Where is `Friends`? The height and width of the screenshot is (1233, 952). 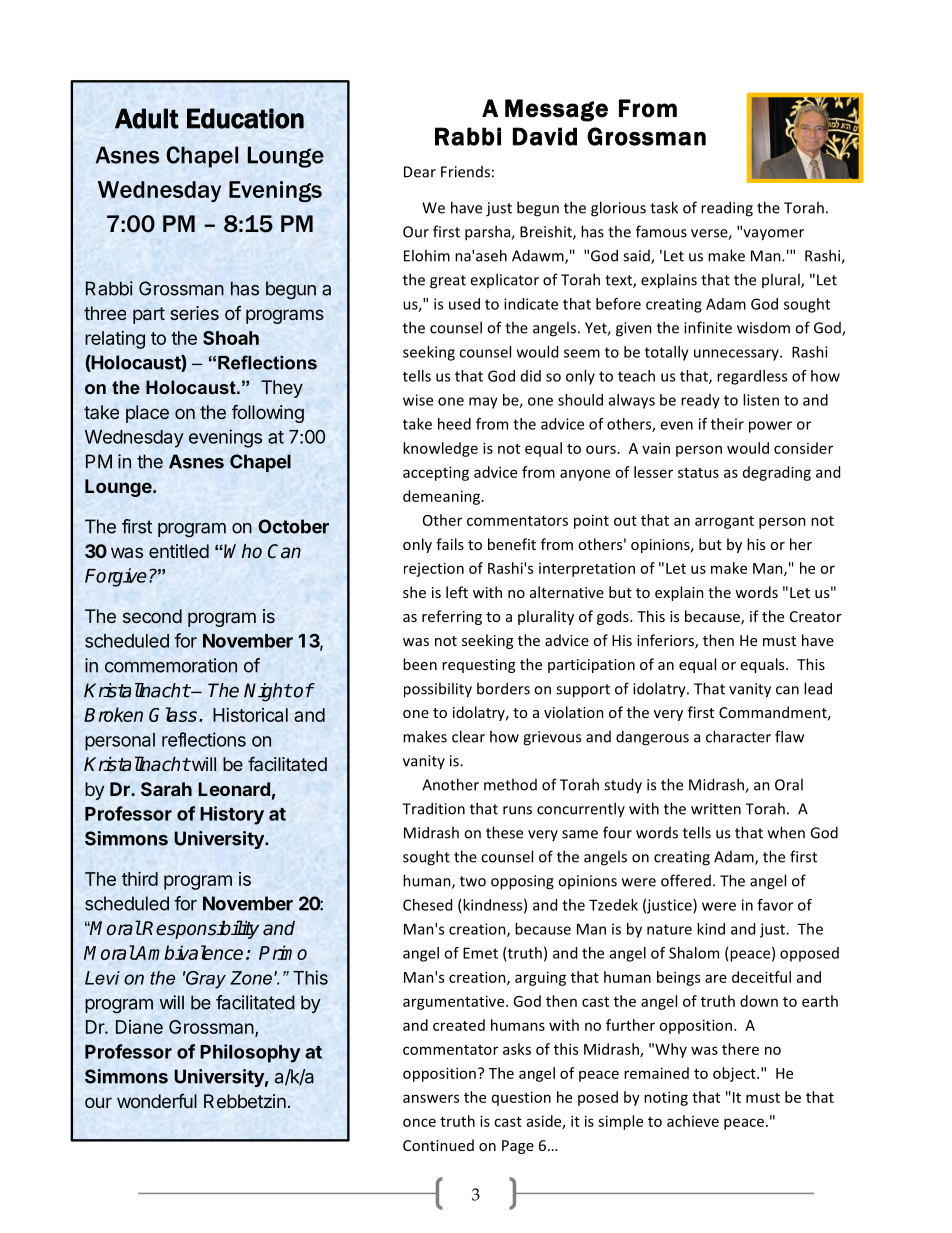 Friends is located at coordinates (465, 172).
